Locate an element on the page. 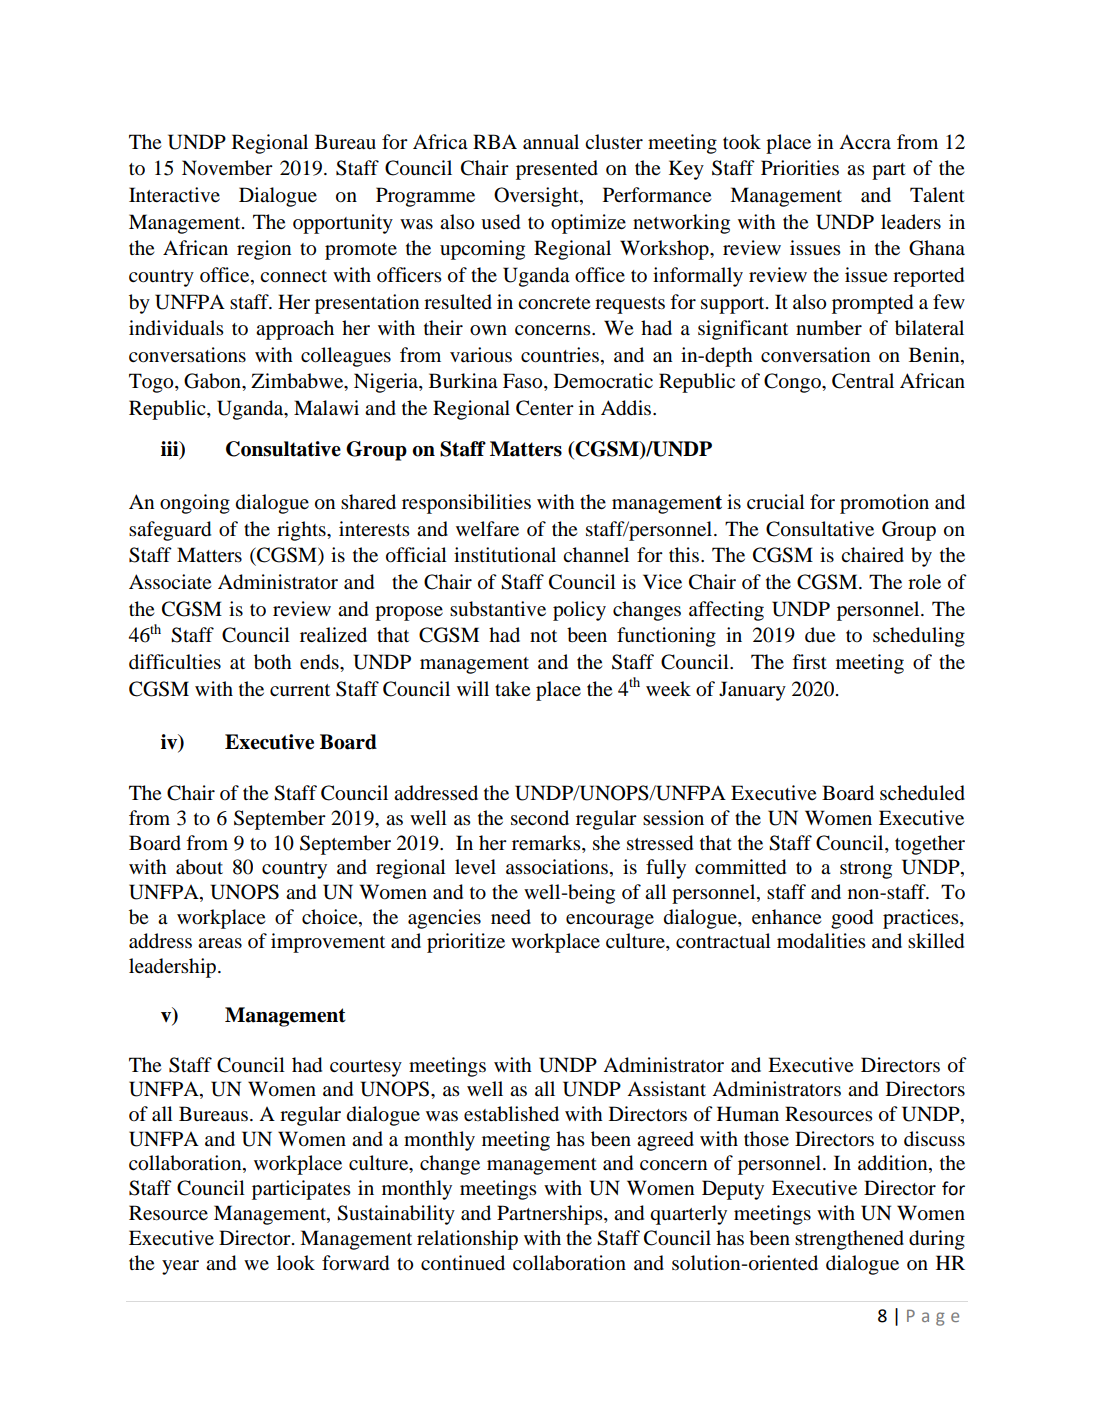 This page has width=1094, height=1416. promotion is located at coordinates (884, 504).
